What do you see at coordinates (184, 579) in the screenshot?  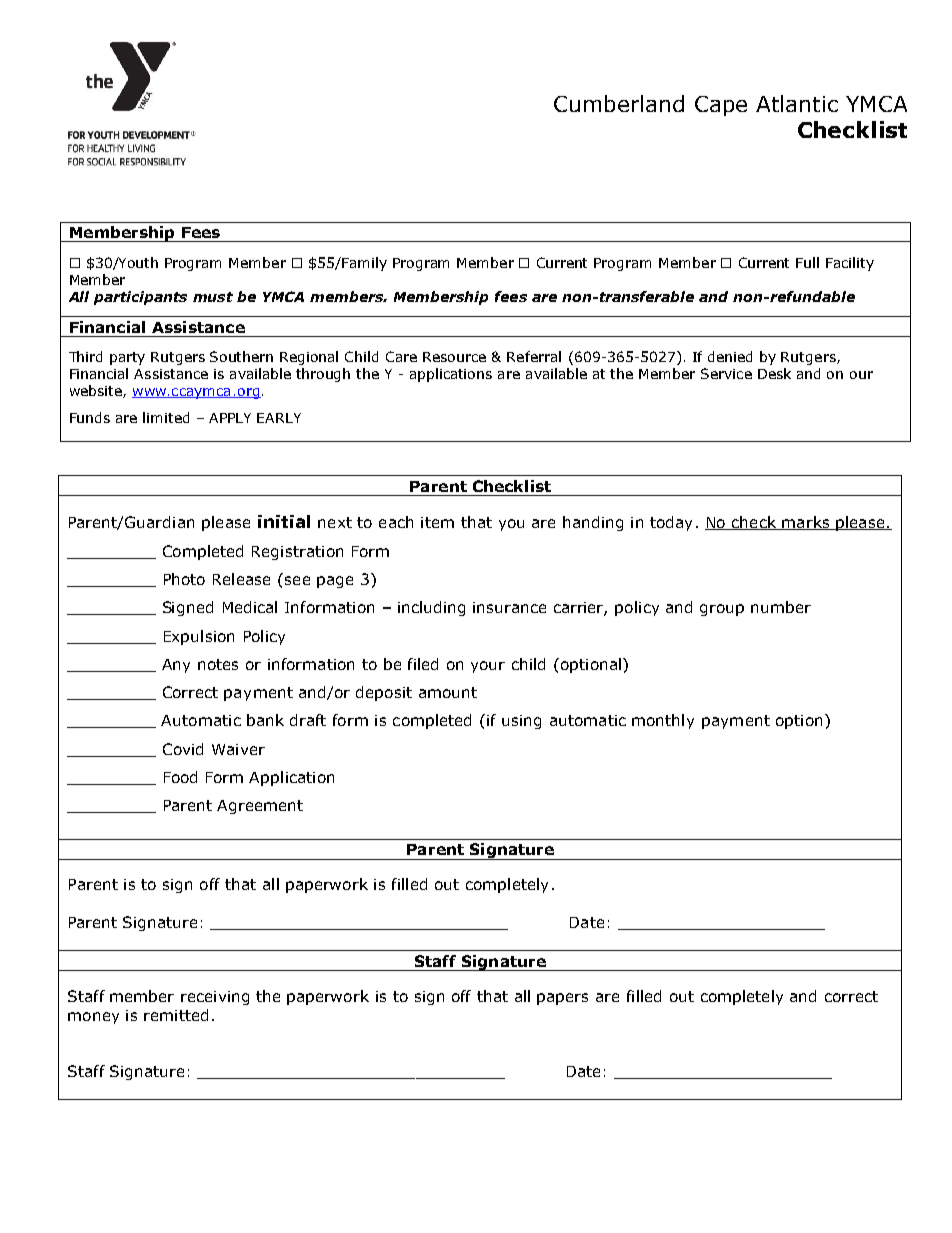 I see `Photo` at bounding box center [184, 579].
